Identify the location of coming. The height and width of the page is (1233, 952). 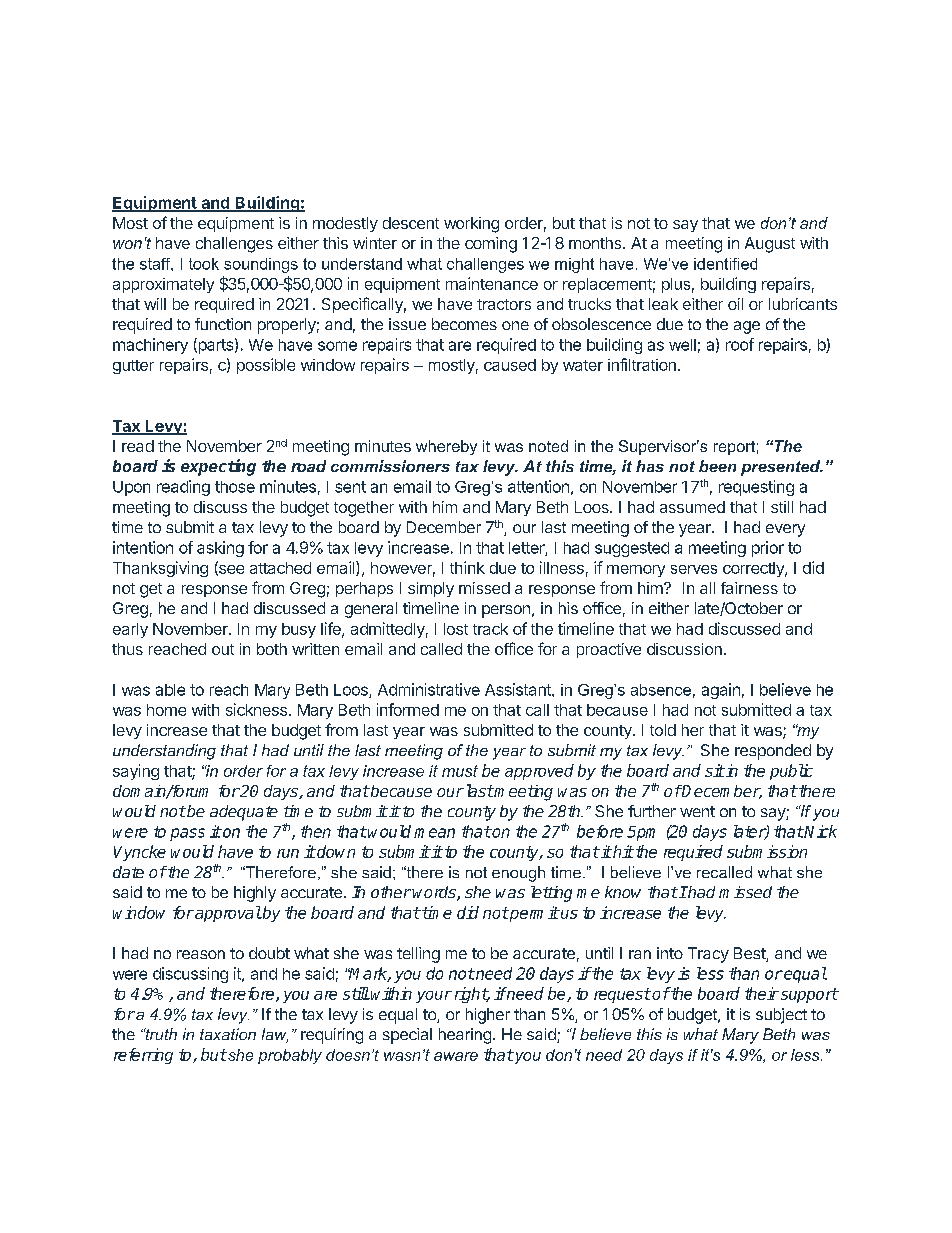
(491, 245).
